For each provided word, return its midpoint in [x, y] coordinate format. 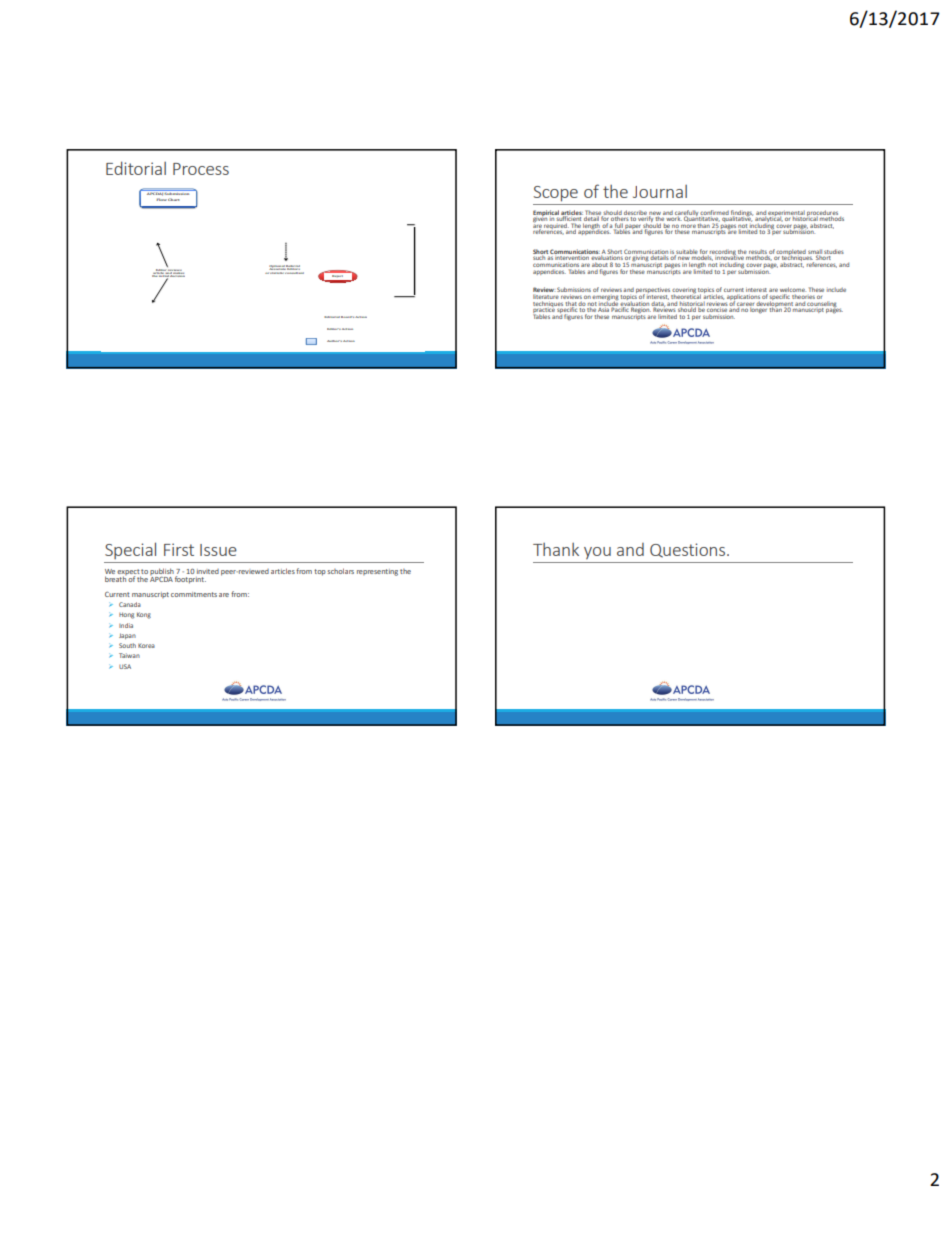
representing [377, 572]
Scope [556, 194]
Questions [689, 550]
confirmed [714, 212]
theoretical [686, 295]
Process [201, 169]
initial [164, 276]
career [745, 304]
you [597, 553]
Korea [146, 646]
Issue [218, 550]
